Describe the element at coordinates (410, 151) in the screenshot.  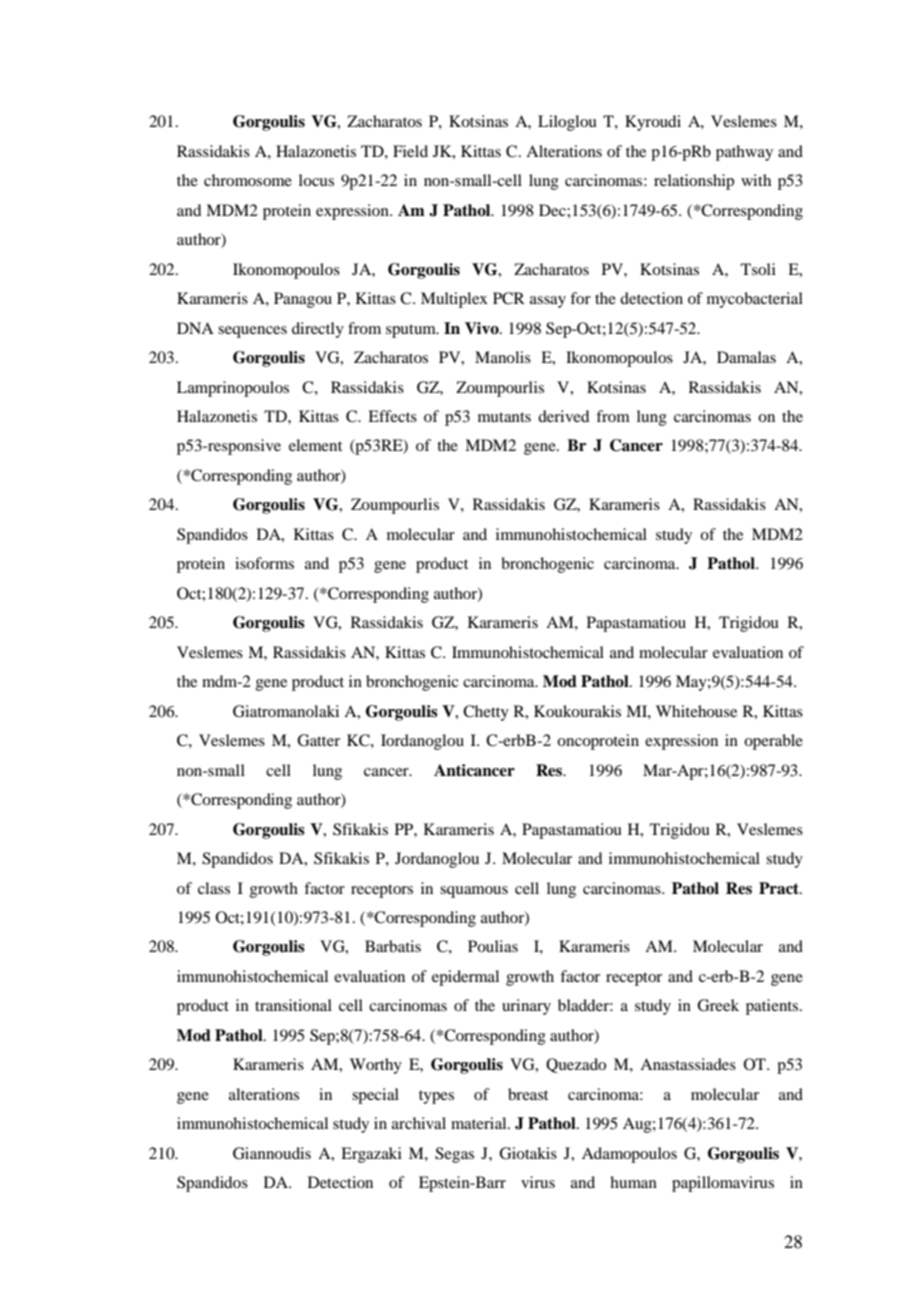
I see `Field` at that location.
